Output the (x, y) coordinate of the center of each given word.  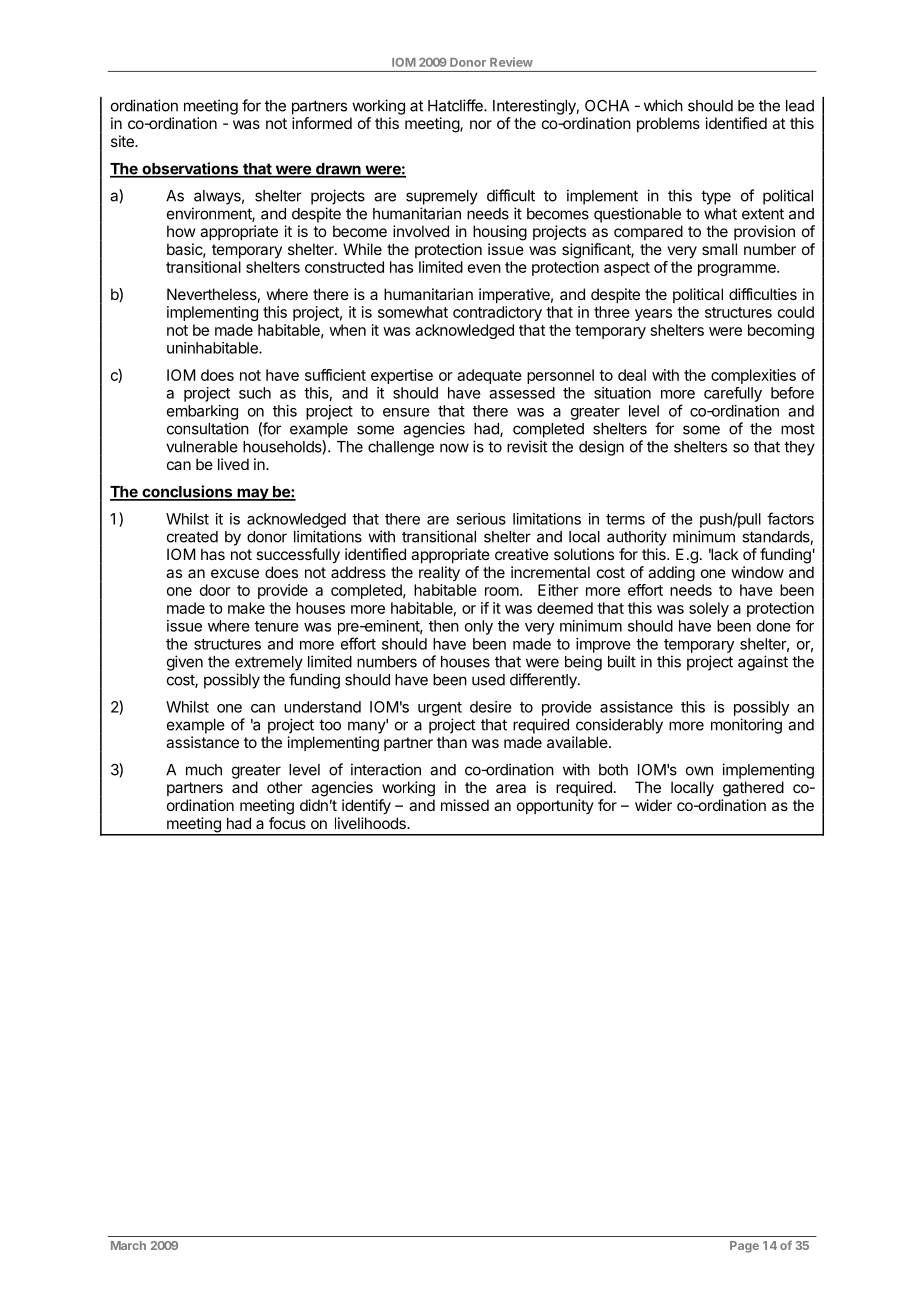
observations (190, 169)
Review (511, 62)
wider (653, 805)
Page (744, 1247)
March (128, 1245)
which (663, 105)
